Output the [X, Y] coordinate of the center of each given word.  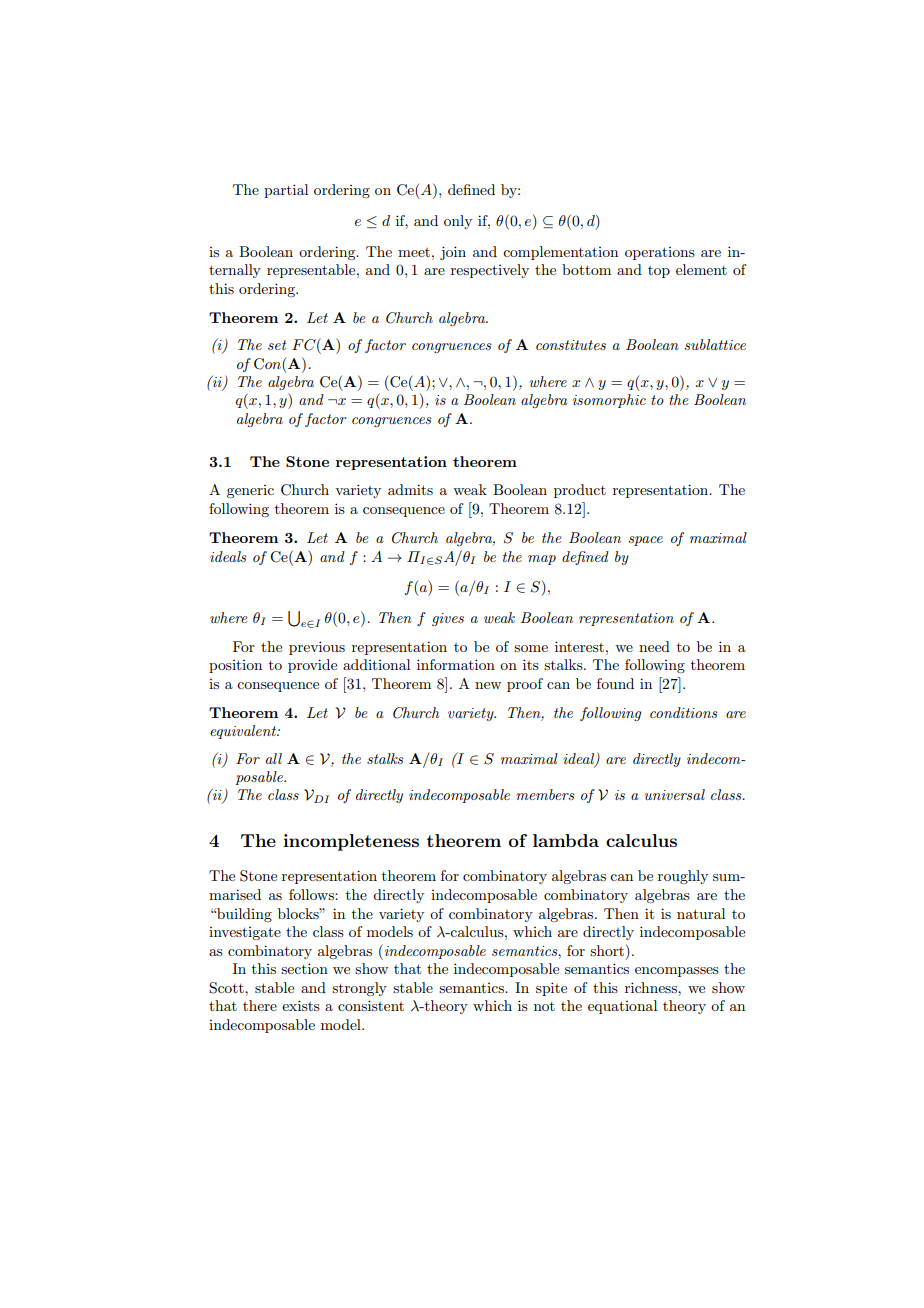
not [544, 1006]
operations [660, 253]
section [304, 968]
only [458, 222]
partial [286, 191]
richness [652, 987]
